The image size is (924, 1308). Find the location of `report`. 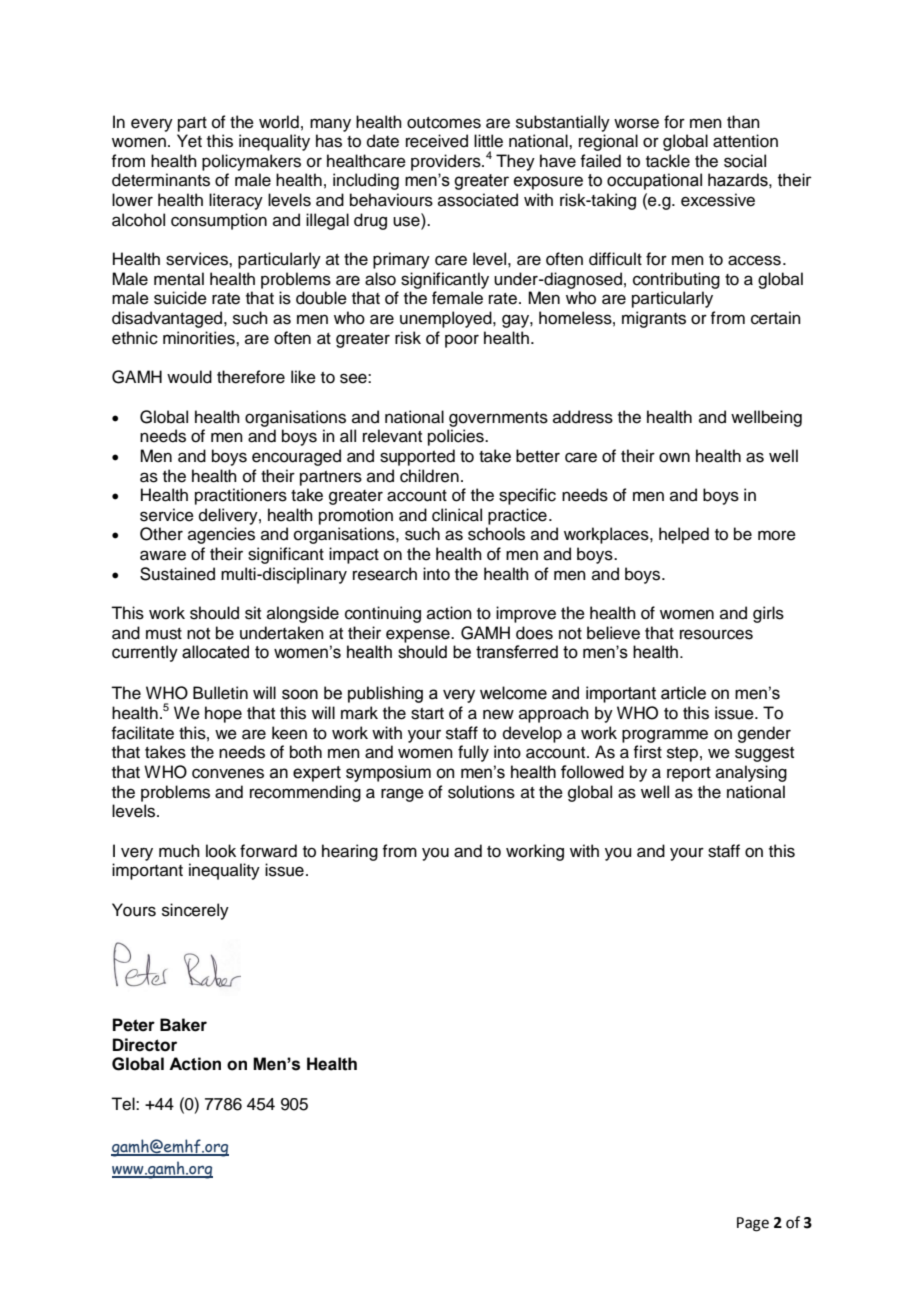

report is located at coordinates (689, 774).
